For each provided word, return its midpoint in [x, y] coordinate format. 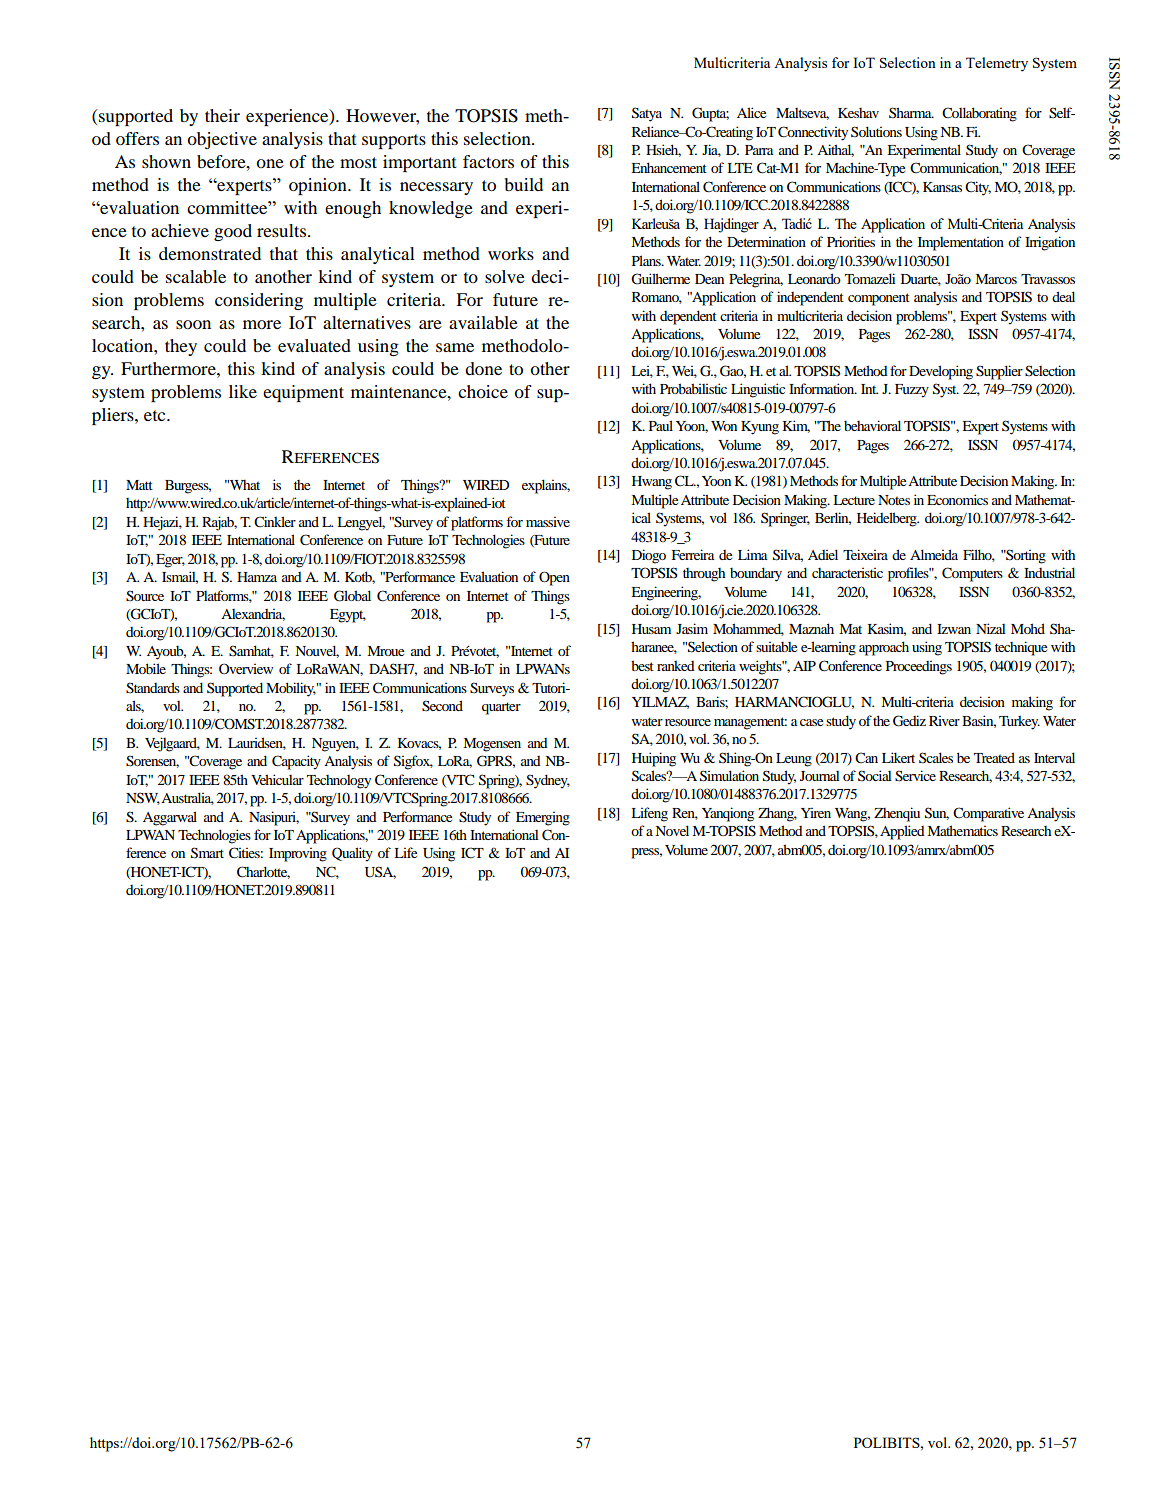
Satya [647, 114]
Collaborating [979, 114]
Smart [207, 853]
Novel [672, 830]
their [222, 115]
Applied [902, 832]
